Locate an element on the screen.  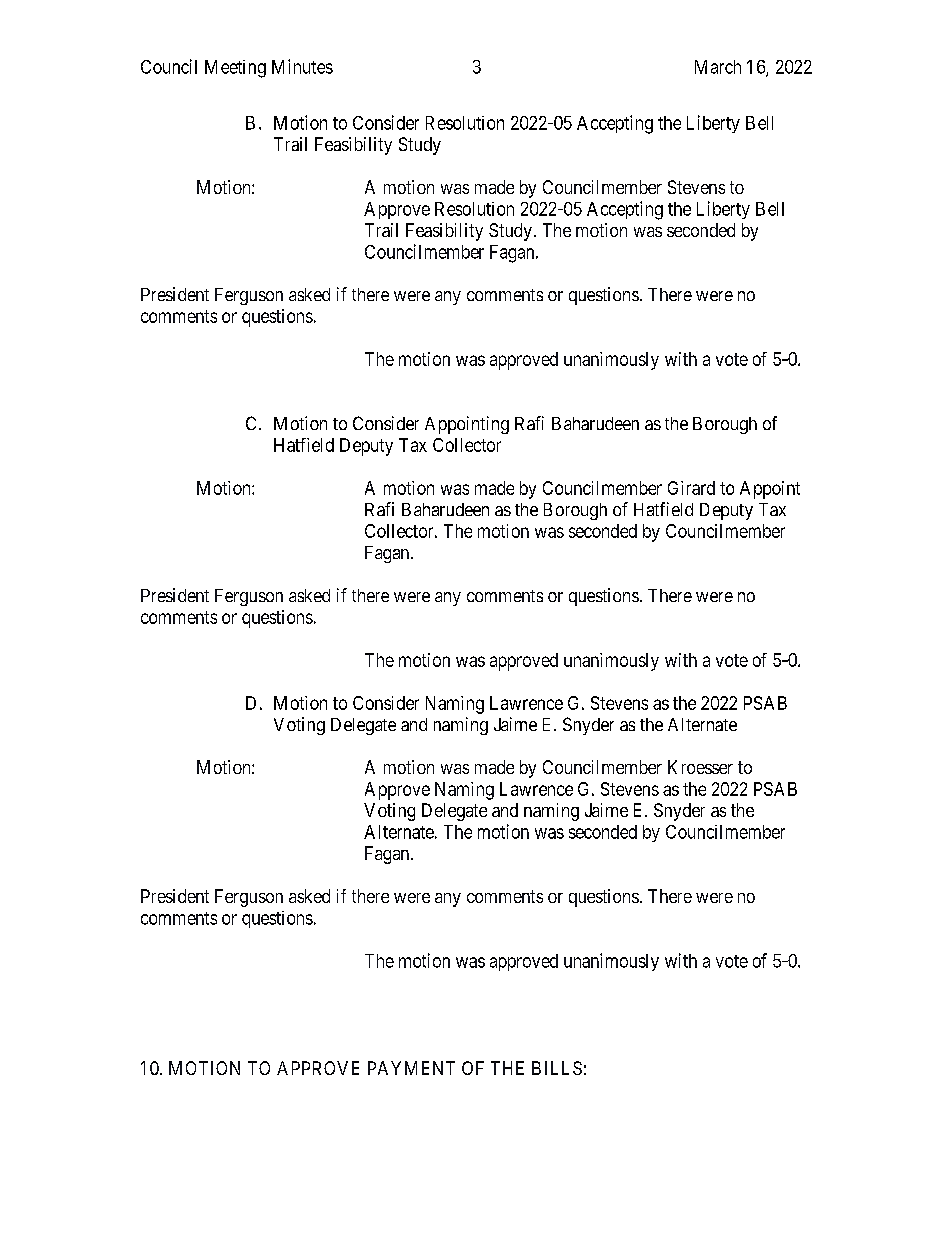
Minutes is located at coordinates (302, 66).
